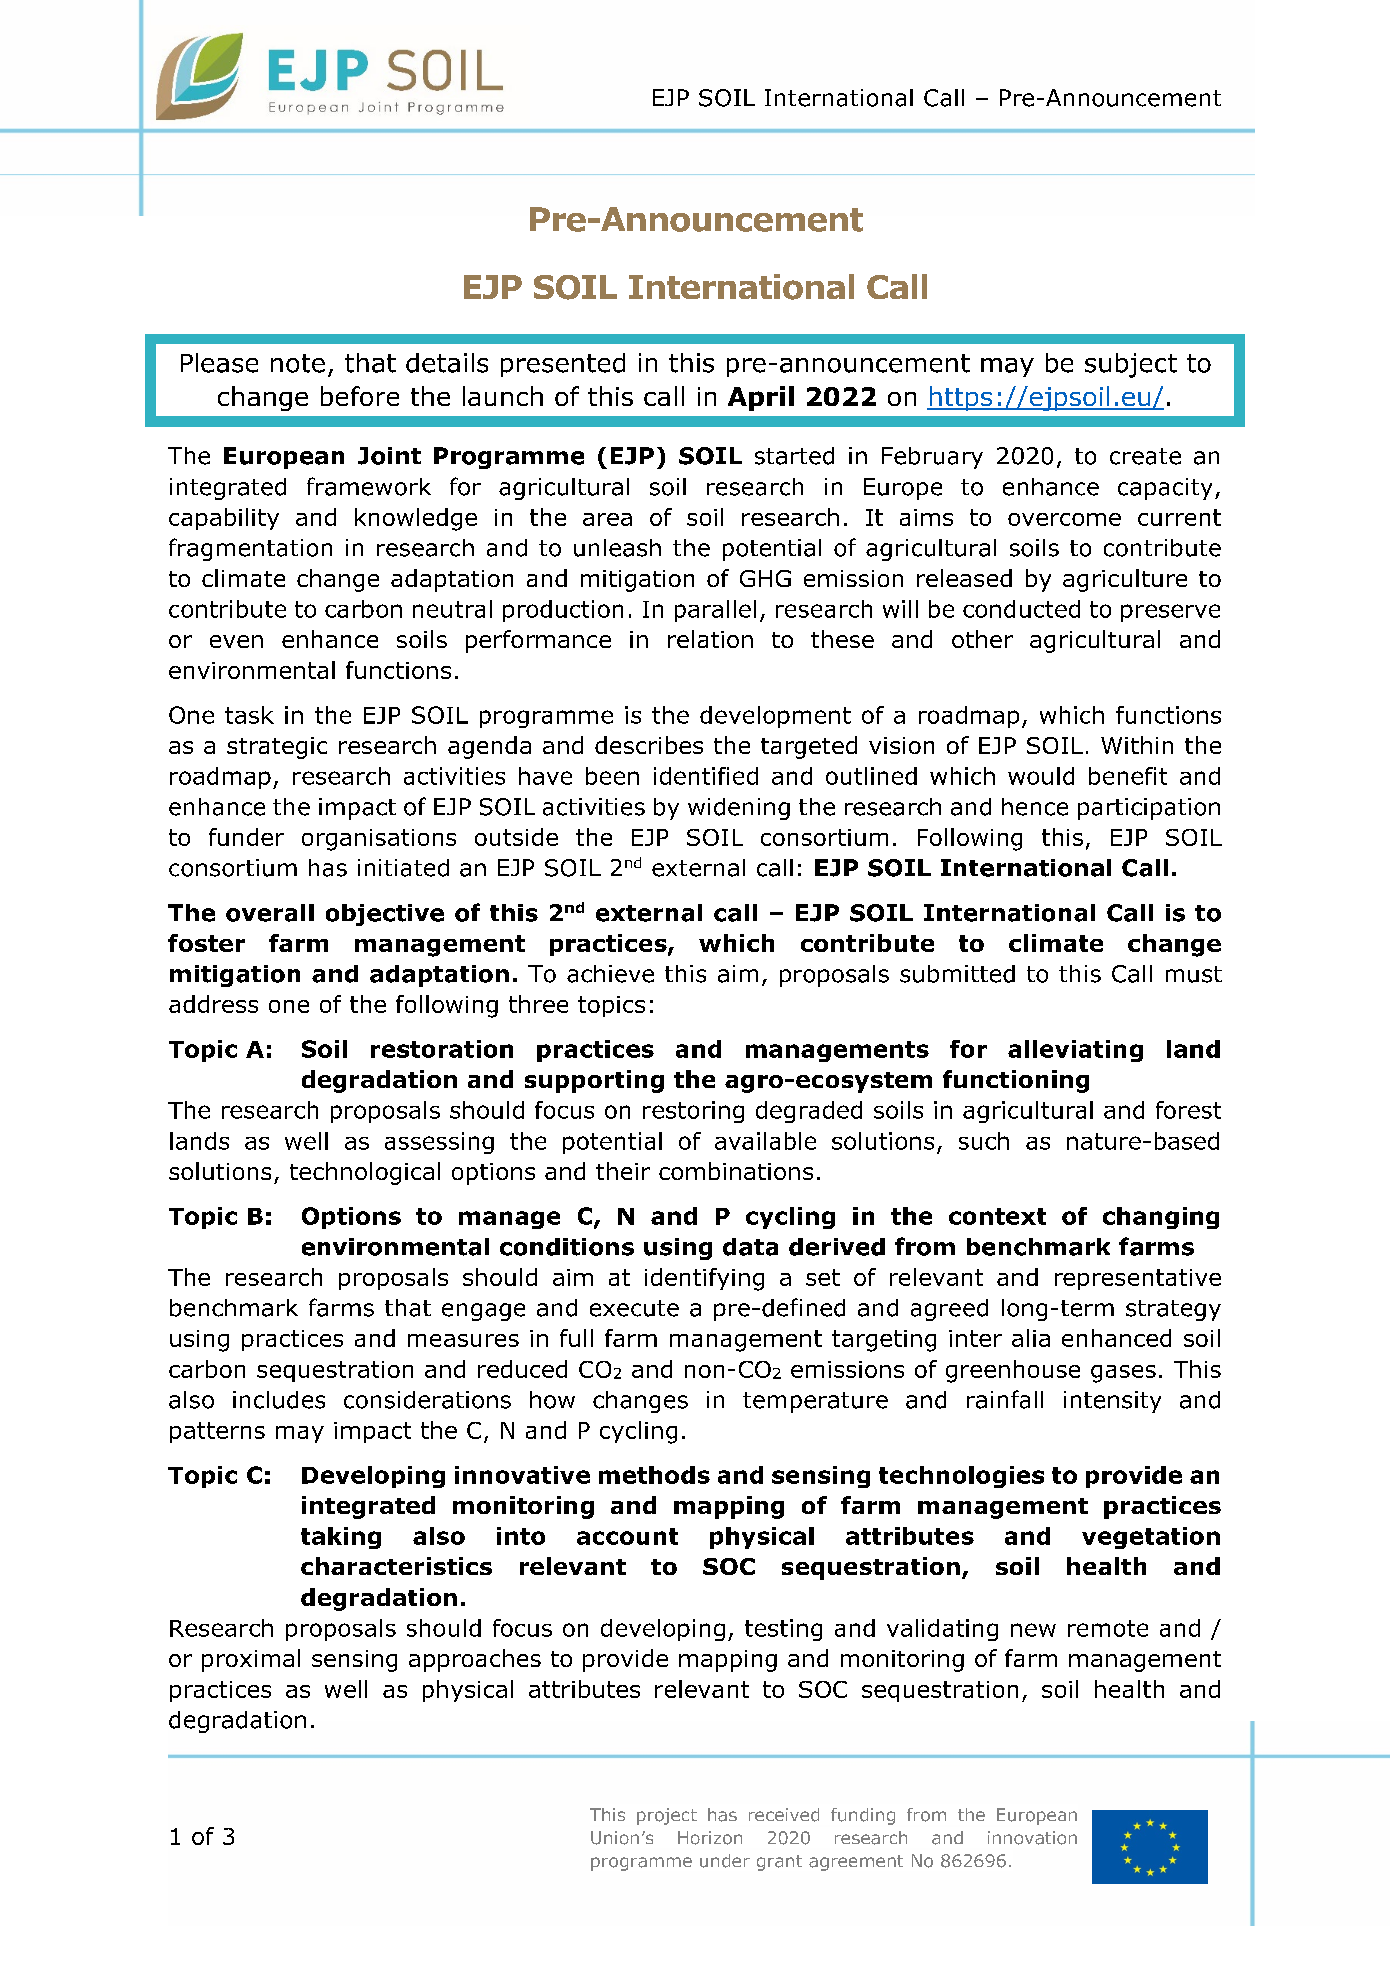  What do you see at coordinates (277, 748) in the image?
I see `strategic` at bounding box center [277, 748].
